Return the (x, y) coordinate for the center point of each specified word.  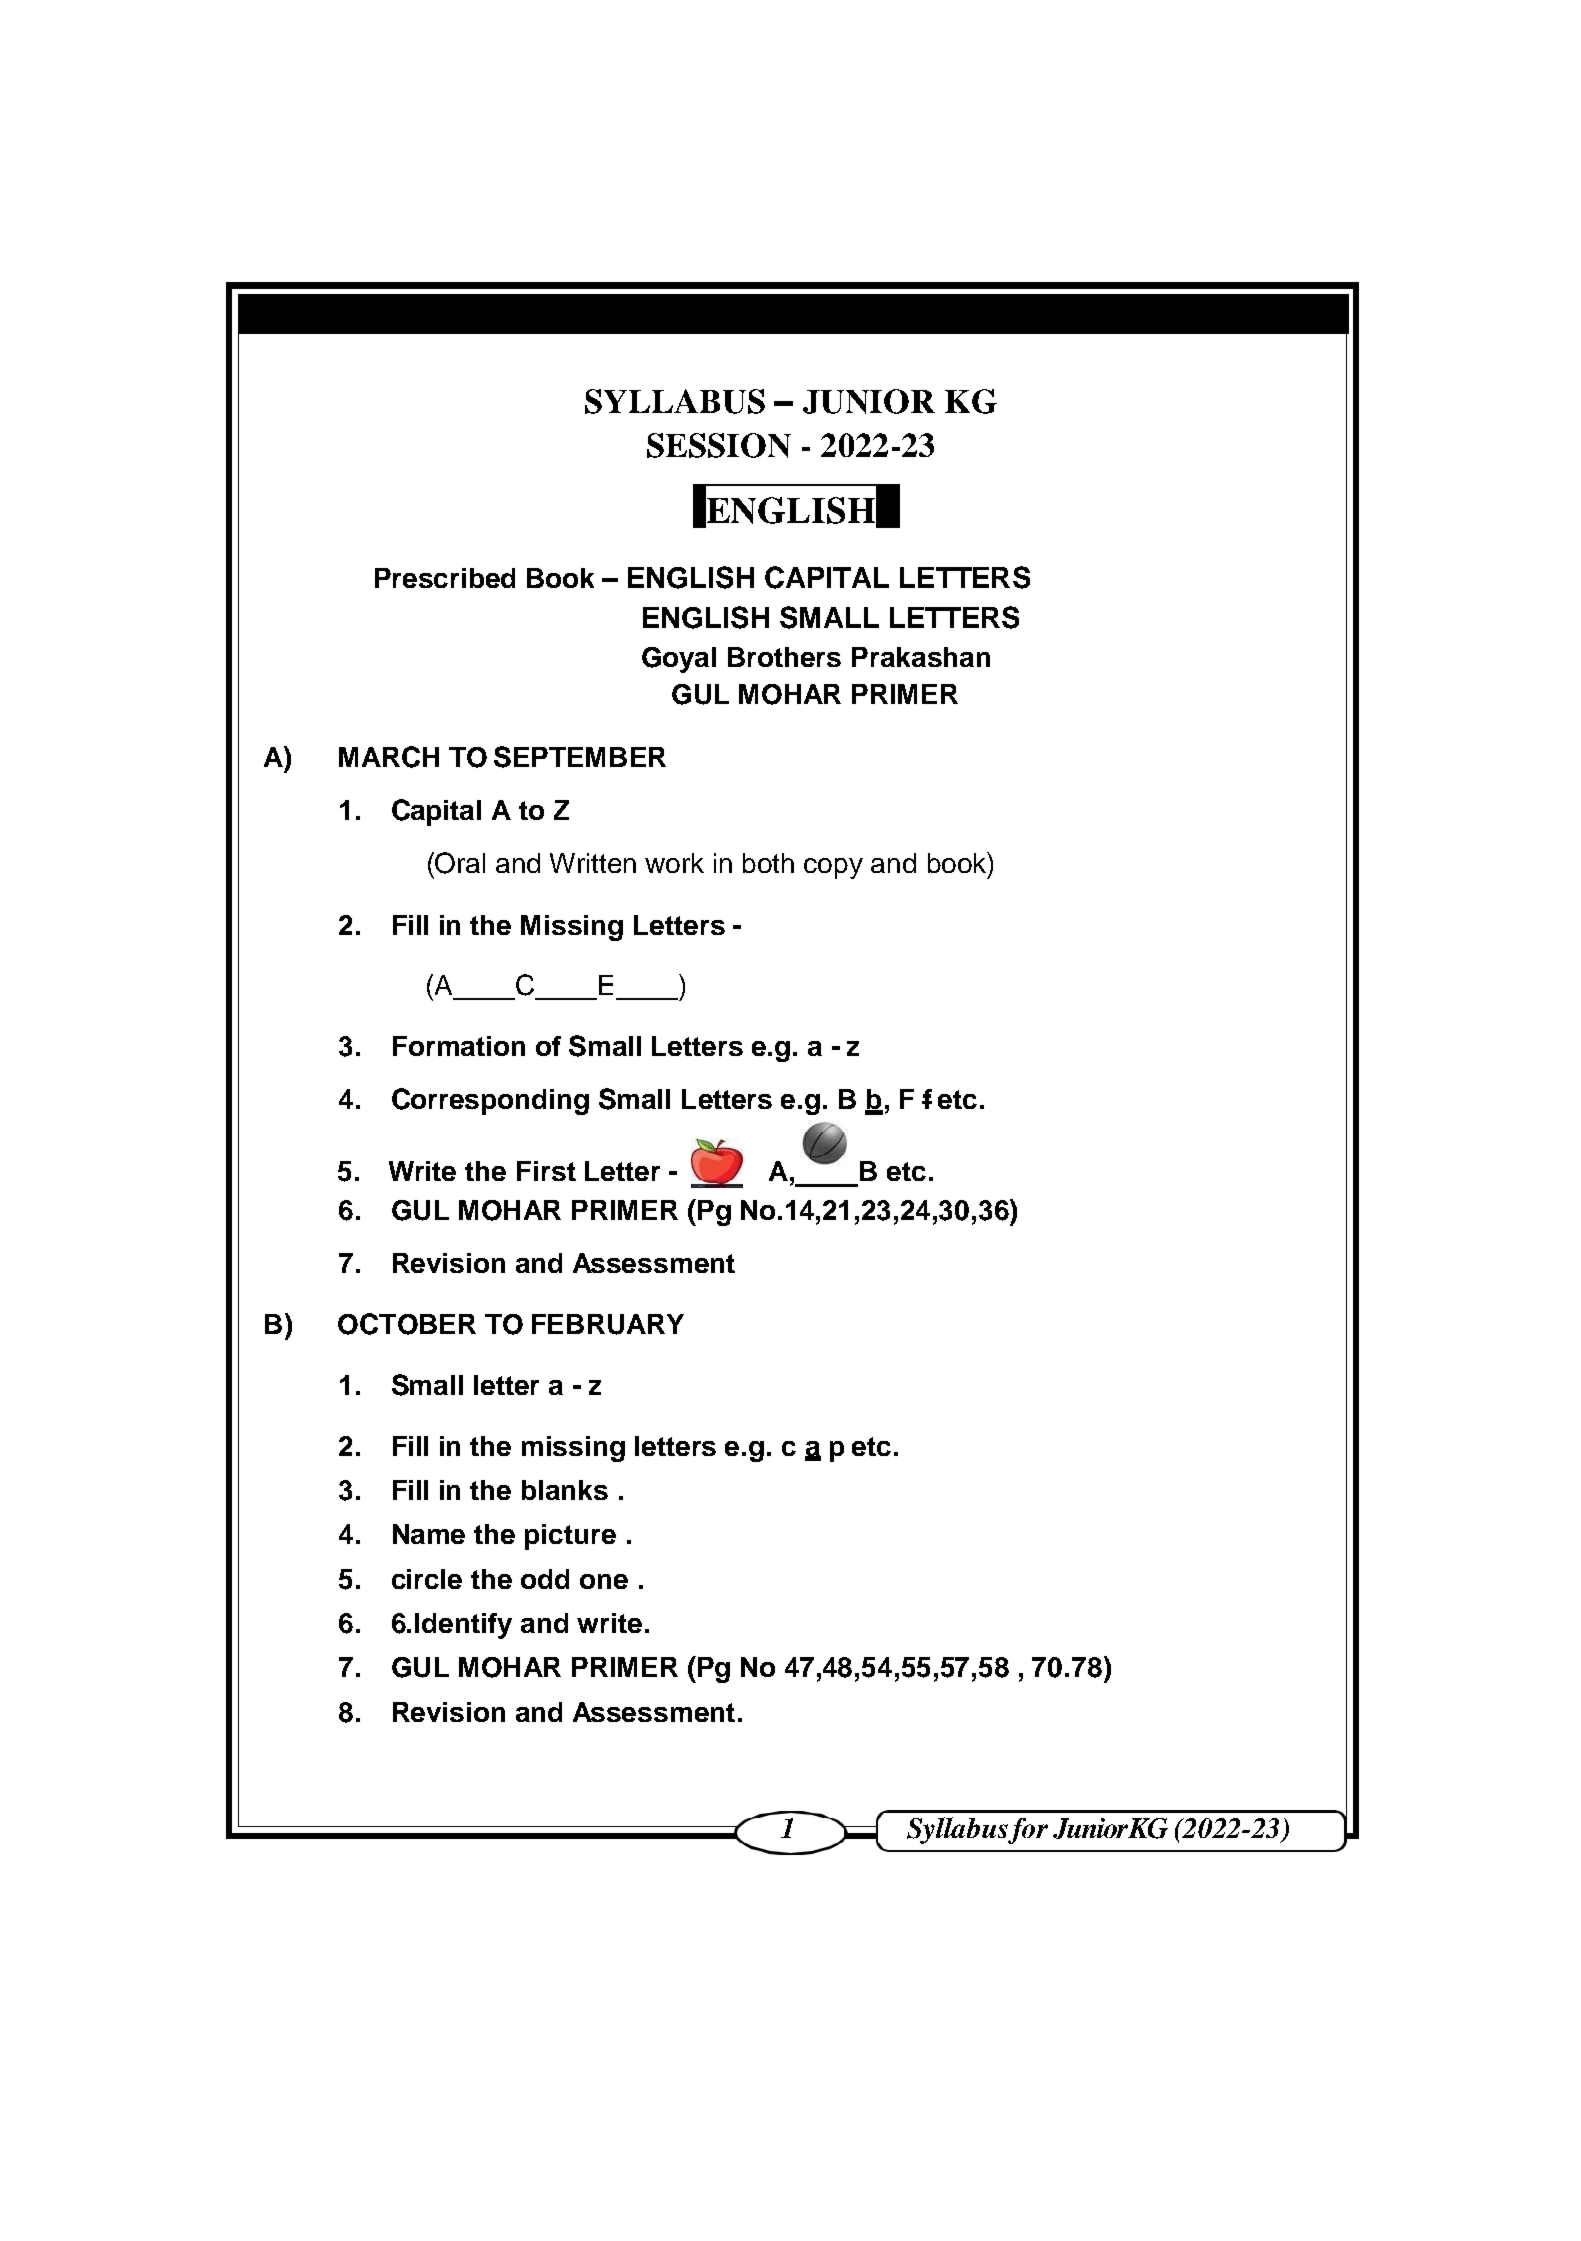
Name (429, 1534)
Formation (459, 1046)
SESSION (719, 445)
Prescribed (445, 578)
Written (593, 863)
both (768, 863)
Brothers (784, 657)
